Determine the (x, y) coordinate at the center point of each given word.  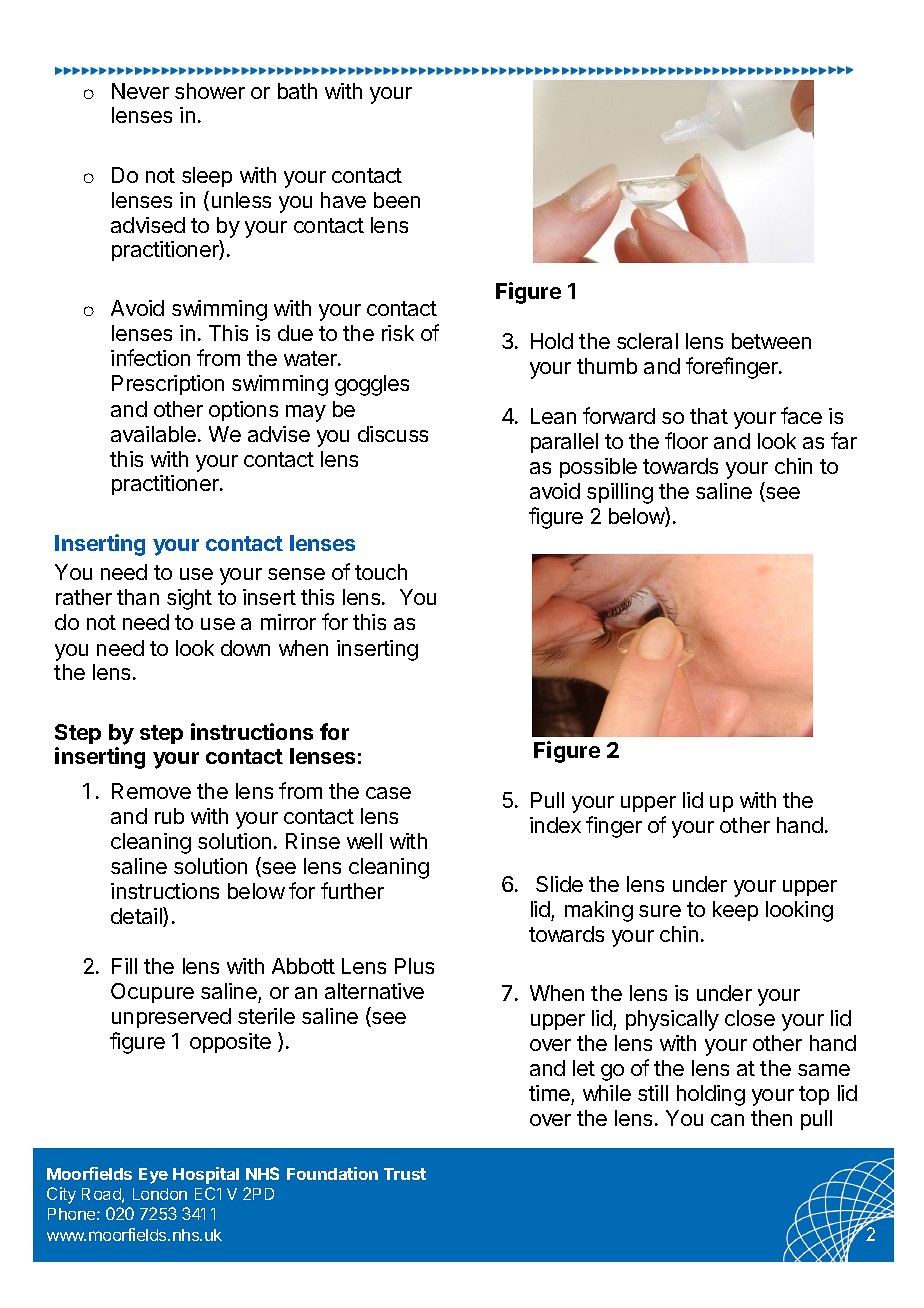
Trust (405, 1174)
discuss (393, 434)
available (153, 434)
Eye (153, 1176)
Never (140, 91)
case (388, 793)
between (771, 341)
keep (735, 911)
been (397, 200)
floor (686, 440)
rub (169, 816)
